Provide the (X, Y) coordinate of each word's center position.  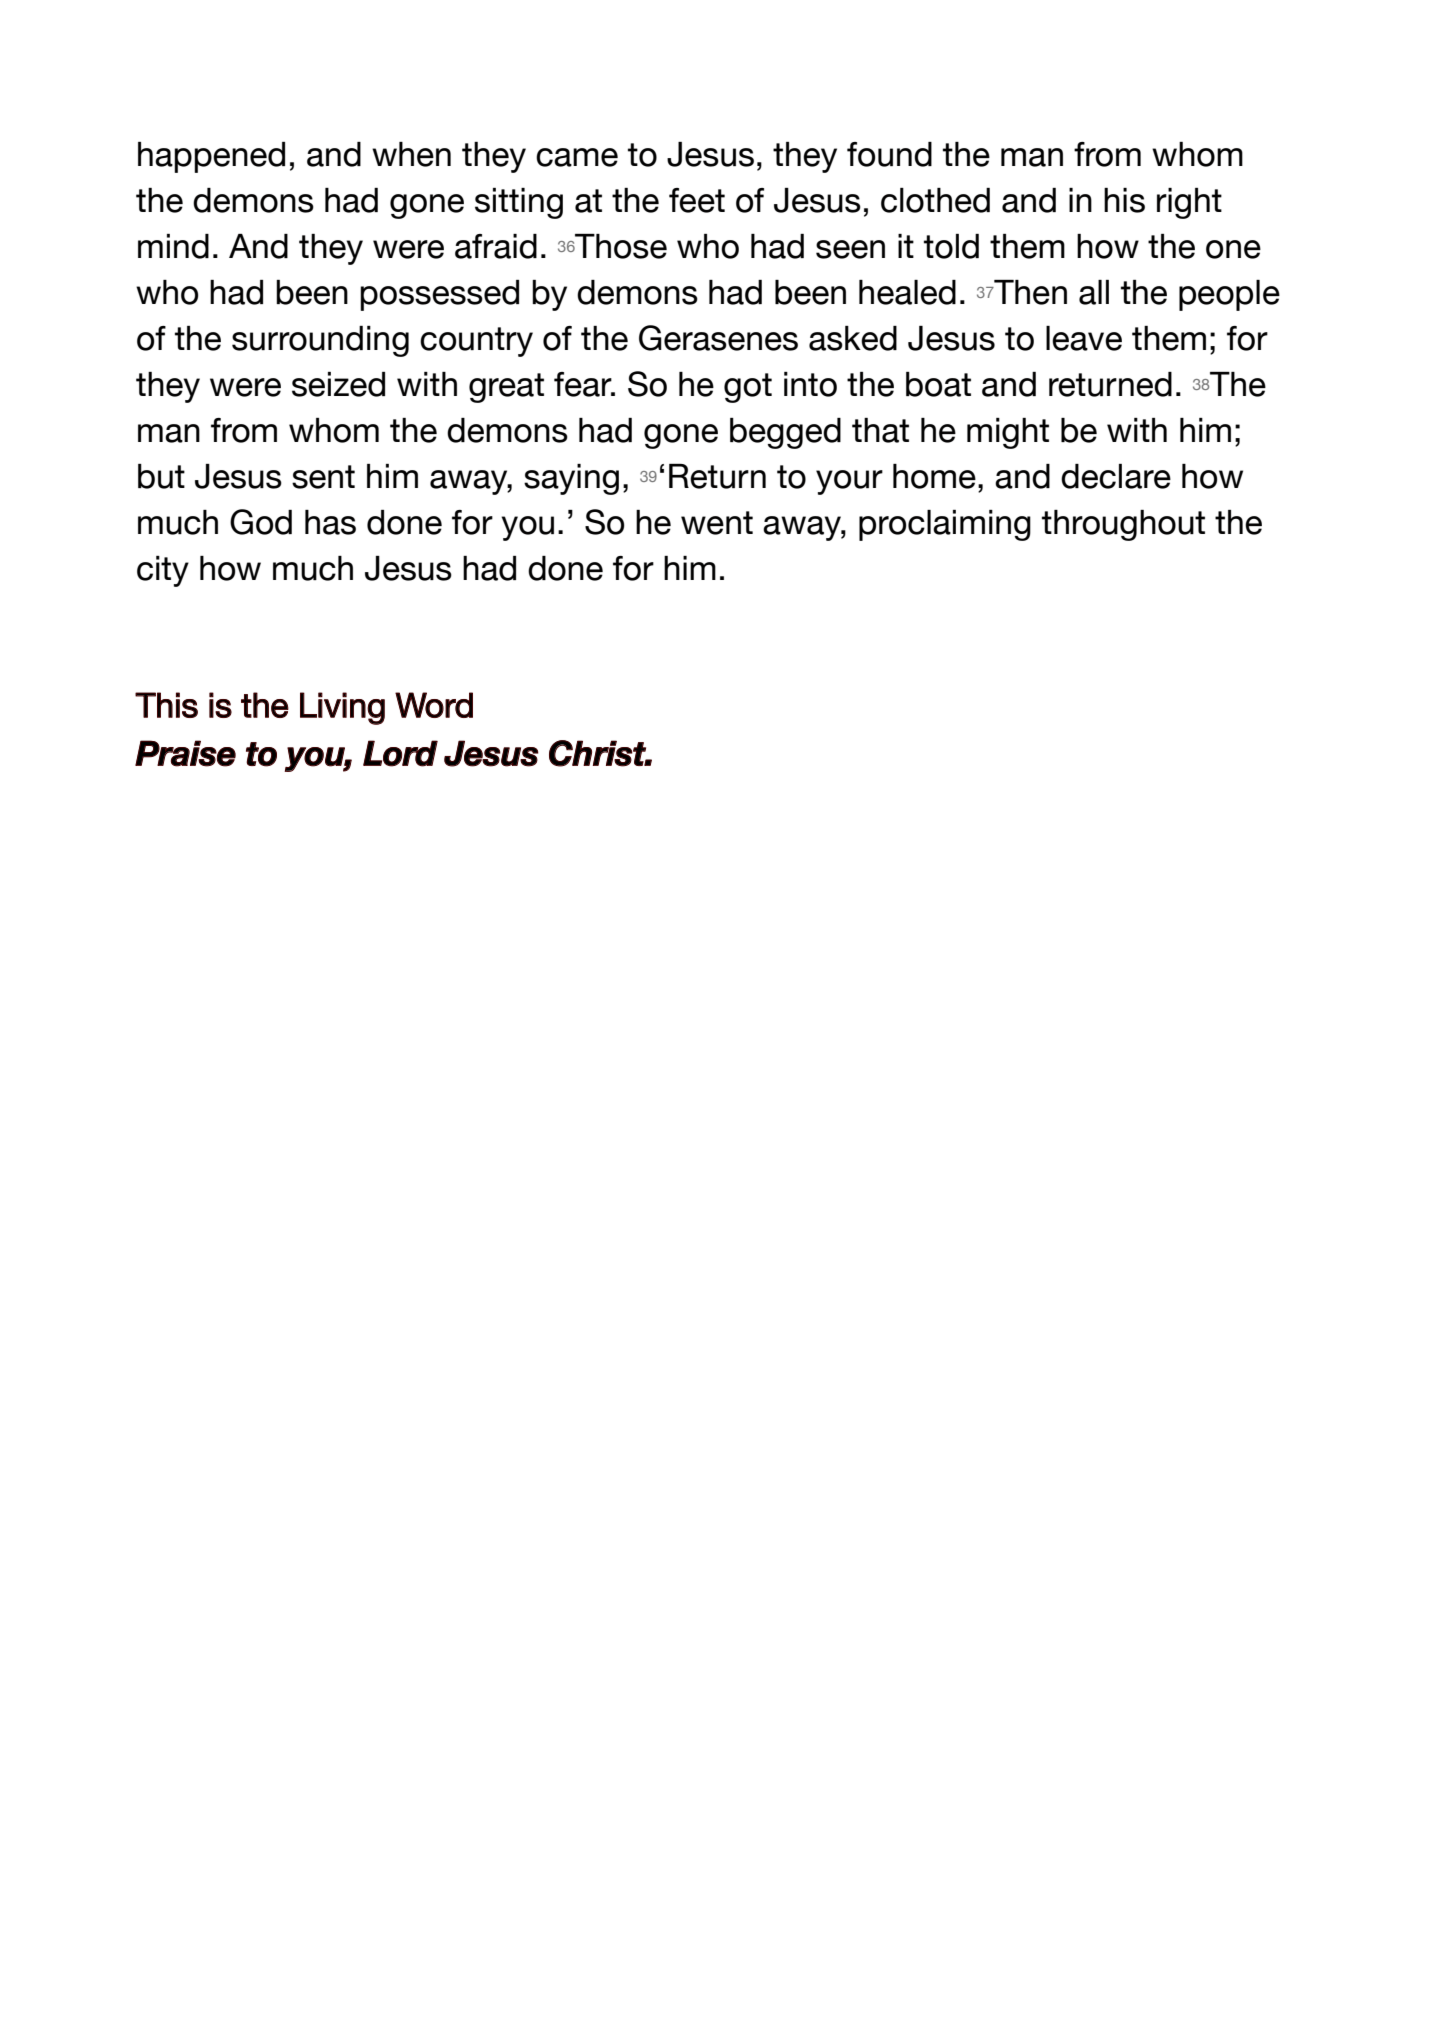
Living (342, 708)
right (1189, 203)
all (1094, 292)
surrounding (320, 341)
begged (785, 433)
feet (697, 200)
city (163, 571)
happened (211, 157)
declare (1116, 476)
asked (853, 338)
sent (323, 477)
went (717, 523)
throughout (1123, 525)
